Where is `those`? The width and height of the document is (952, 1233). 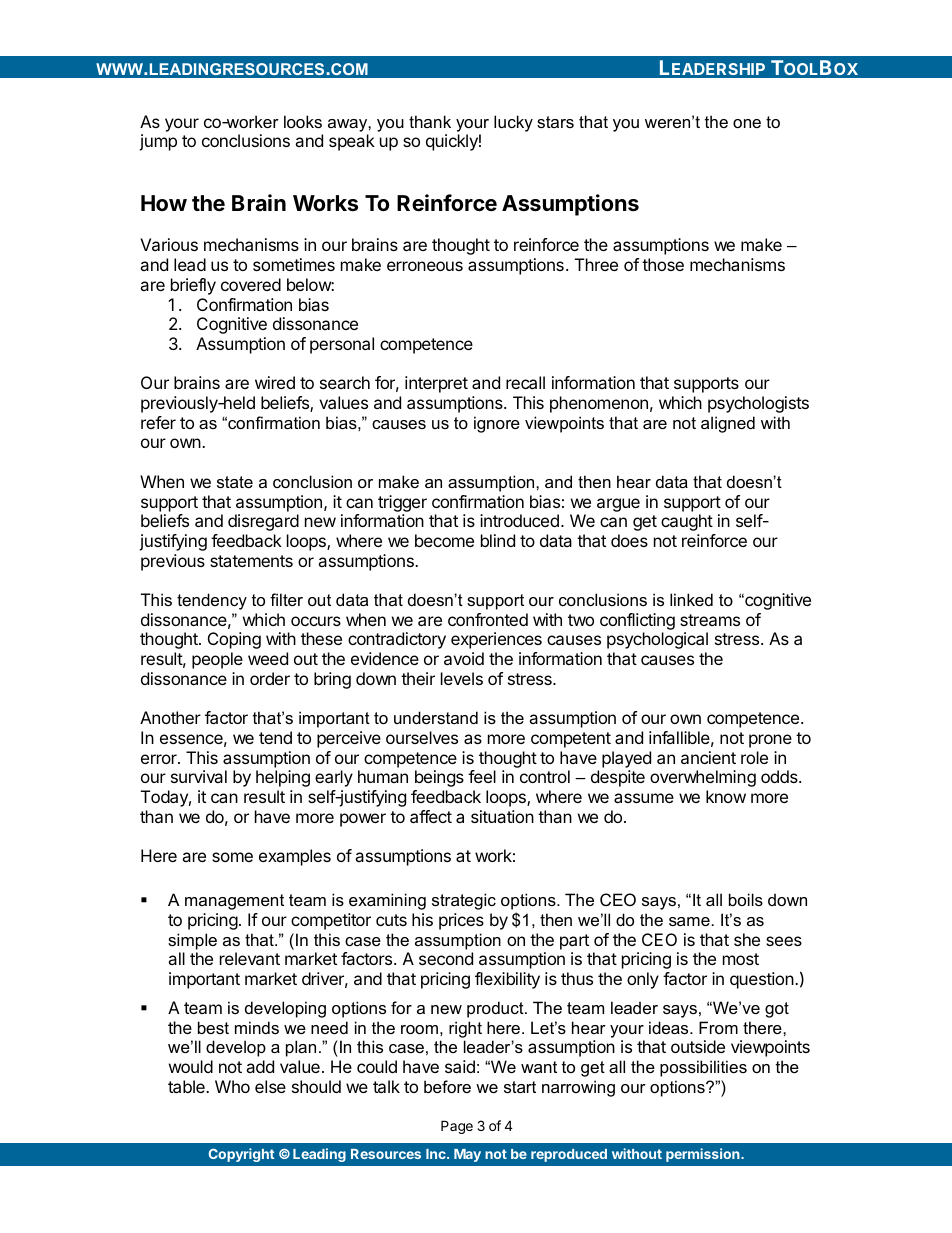
those is located at coordinates (663, 264).
